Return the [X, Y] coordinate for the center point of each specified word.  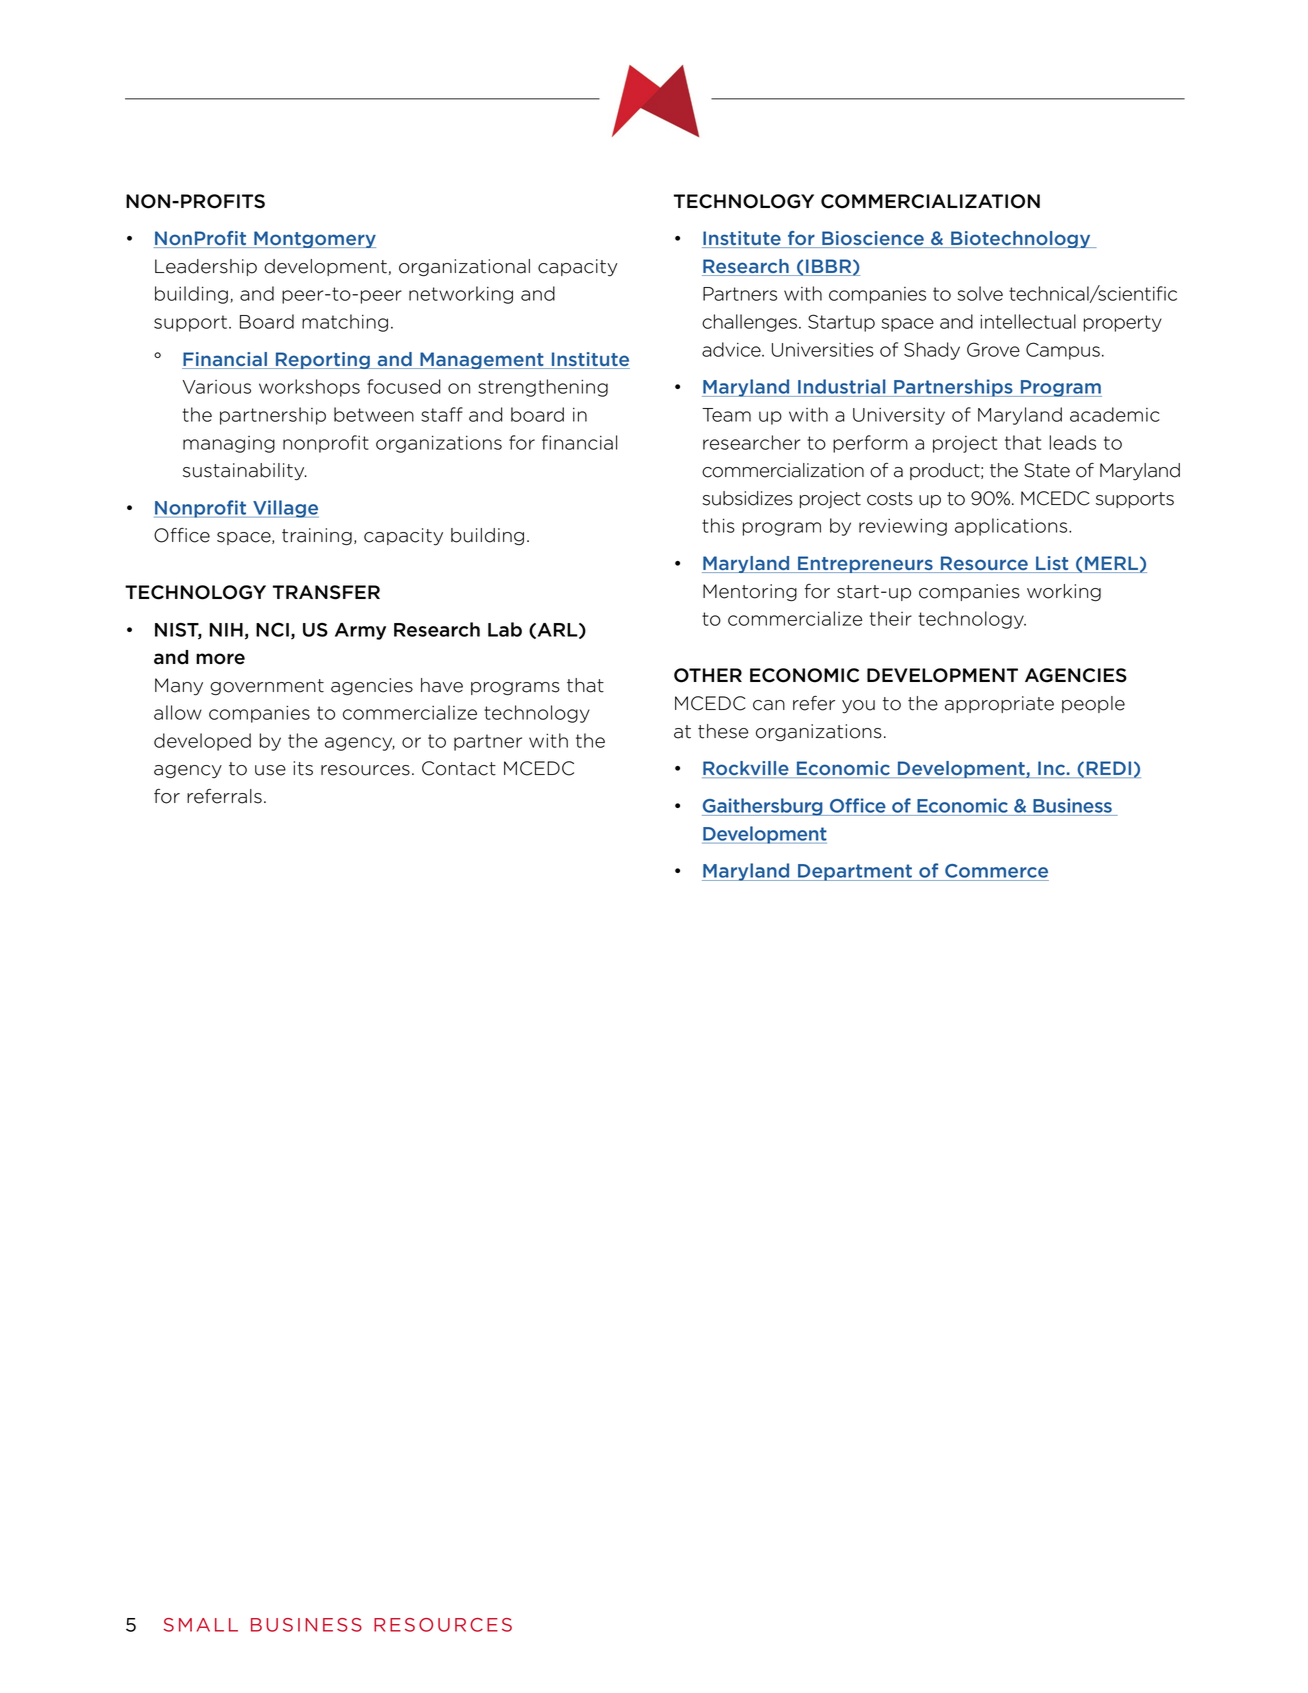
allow [178, 712]
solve [980, 293]
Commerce [996, 871]
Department [855, 872]
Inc [1051, 769]
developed [202, 742]
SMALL [201, 1625]
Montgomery [314, 239]
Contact [459, 768]
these [723, 731]
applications [1011, 527]
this [718, 525]
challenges [749, 323]
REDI [1109, 769]
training [317, 537]
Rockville [746, 769]
